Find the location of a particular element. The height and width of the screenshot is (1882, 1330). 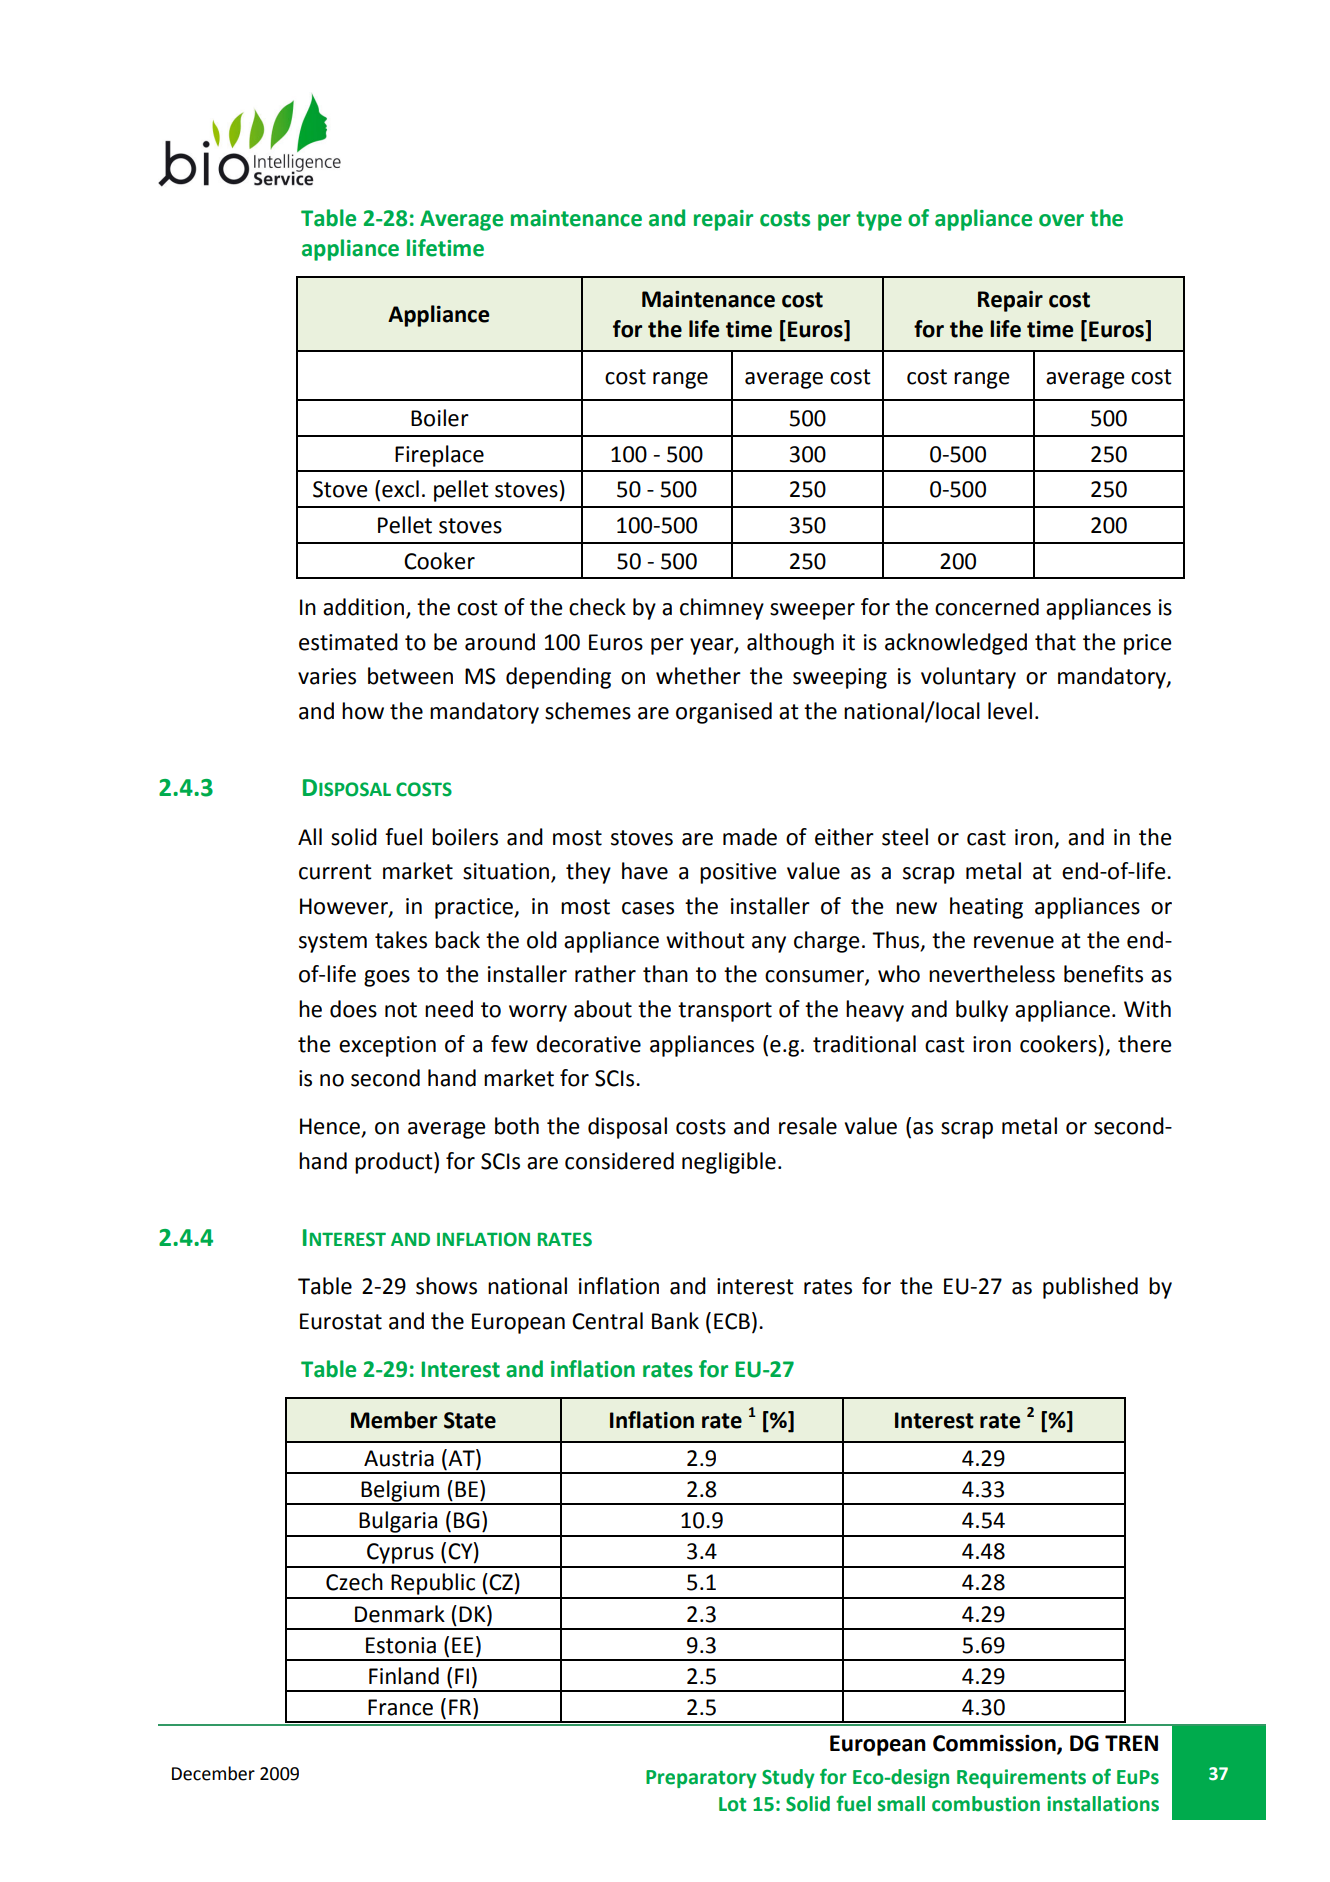

Preparatory is located at coordinates (701, 1779).
